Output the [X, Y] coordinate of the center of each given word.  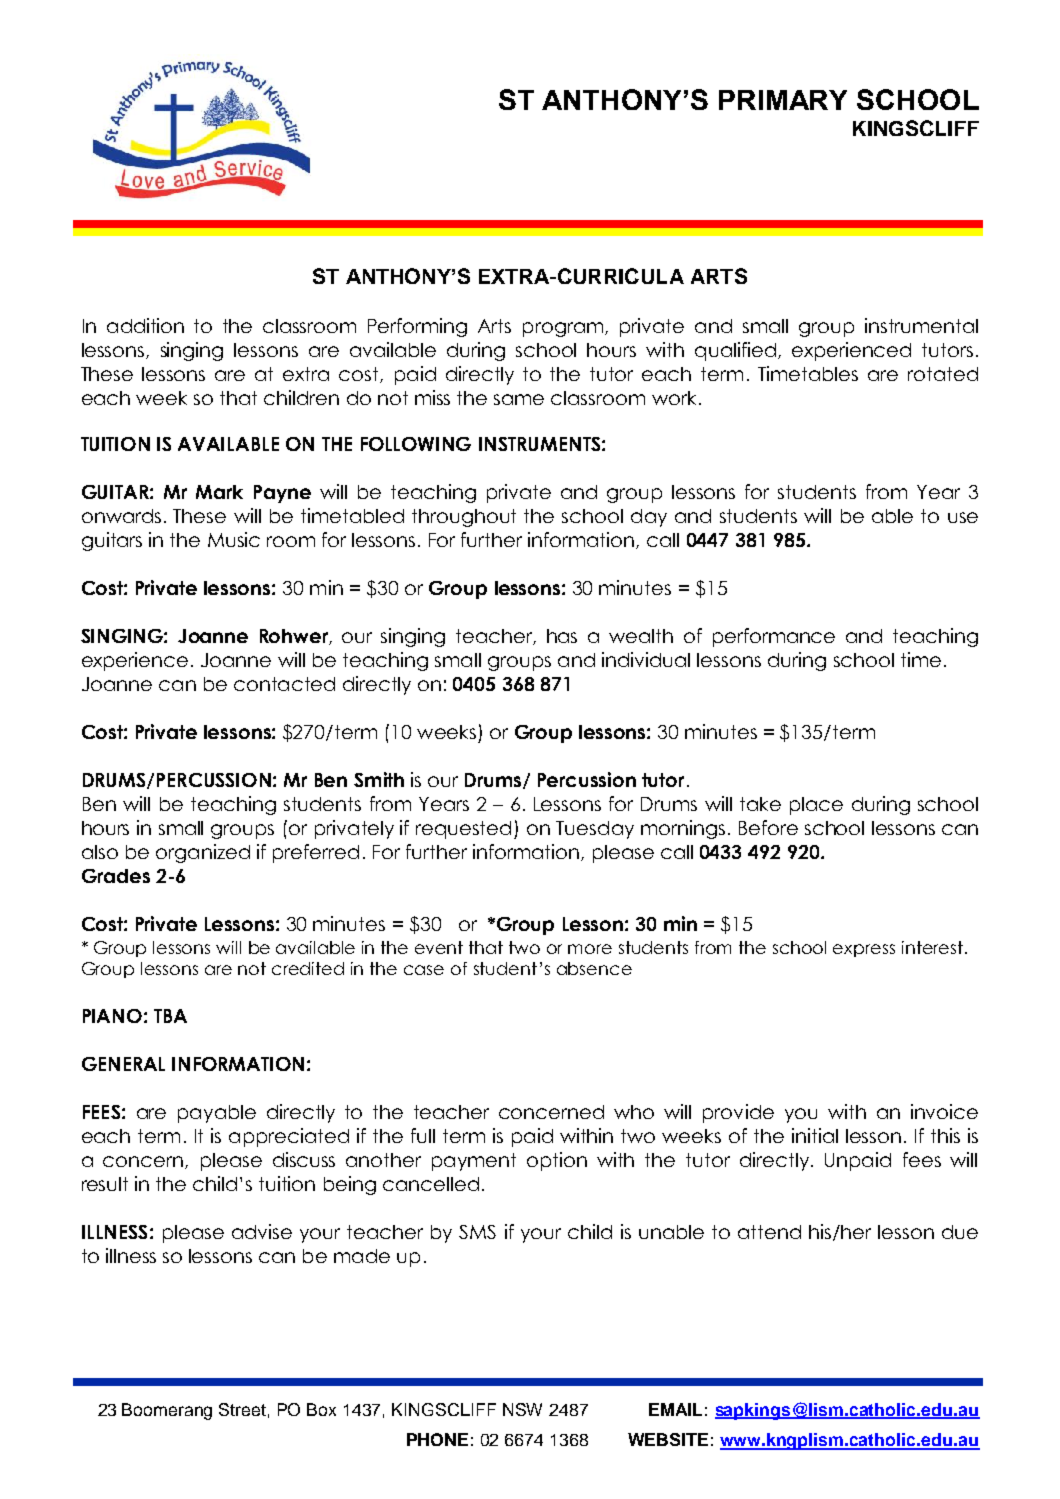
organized [203, 853]
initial [815, 1135]
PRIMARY [783, 100]
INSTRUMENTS [539, 444]
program [564, 329]
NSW [522, 1409]
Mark [219, 492]
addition [145, 325]
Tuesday [595, 830]
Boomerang [167, 1411]
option [557, 1161]
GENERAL [123, 1064]
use [963, 517]
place [816, 806]
